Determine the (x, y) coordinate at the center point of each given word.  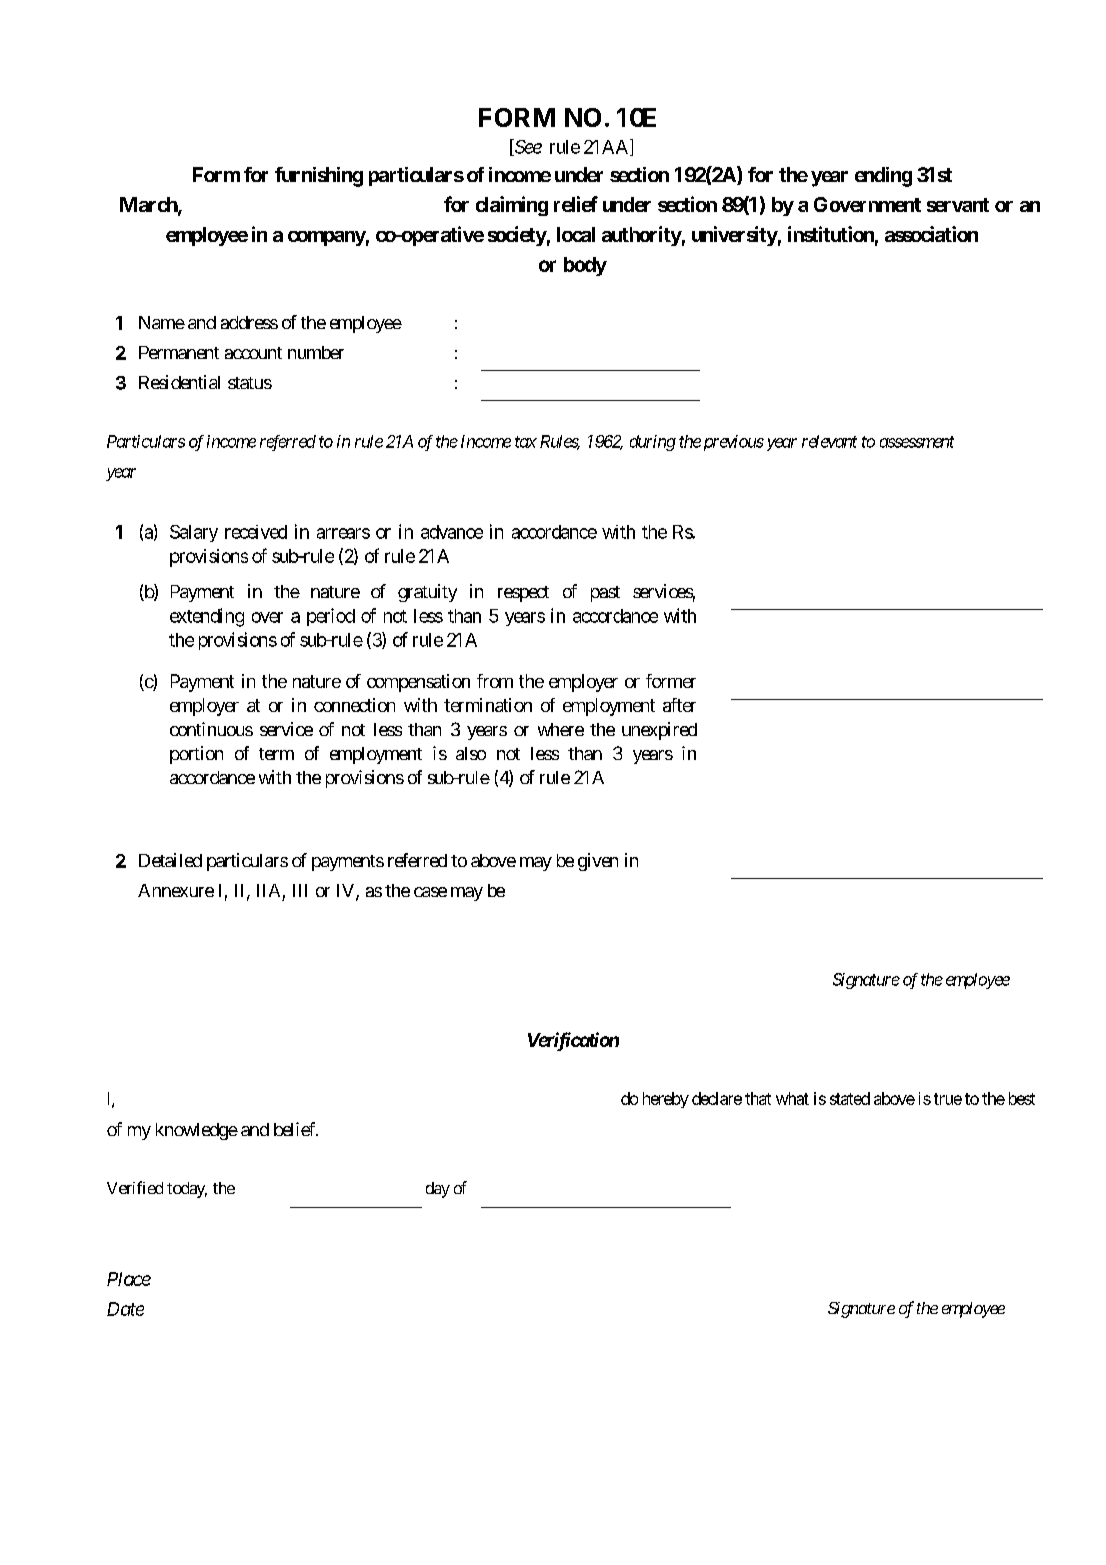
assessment (917, 442)
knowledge (197, 1131)
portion (196, 755)
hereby (666, 1100)
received (256, 532)
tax (526, 442)
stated (850, 1098)
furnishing (319, 177)
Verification (573, 1041)
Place (129, 1279)
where (561, 729)
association (931, 234)
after (679, 705)
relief (576, 204)
